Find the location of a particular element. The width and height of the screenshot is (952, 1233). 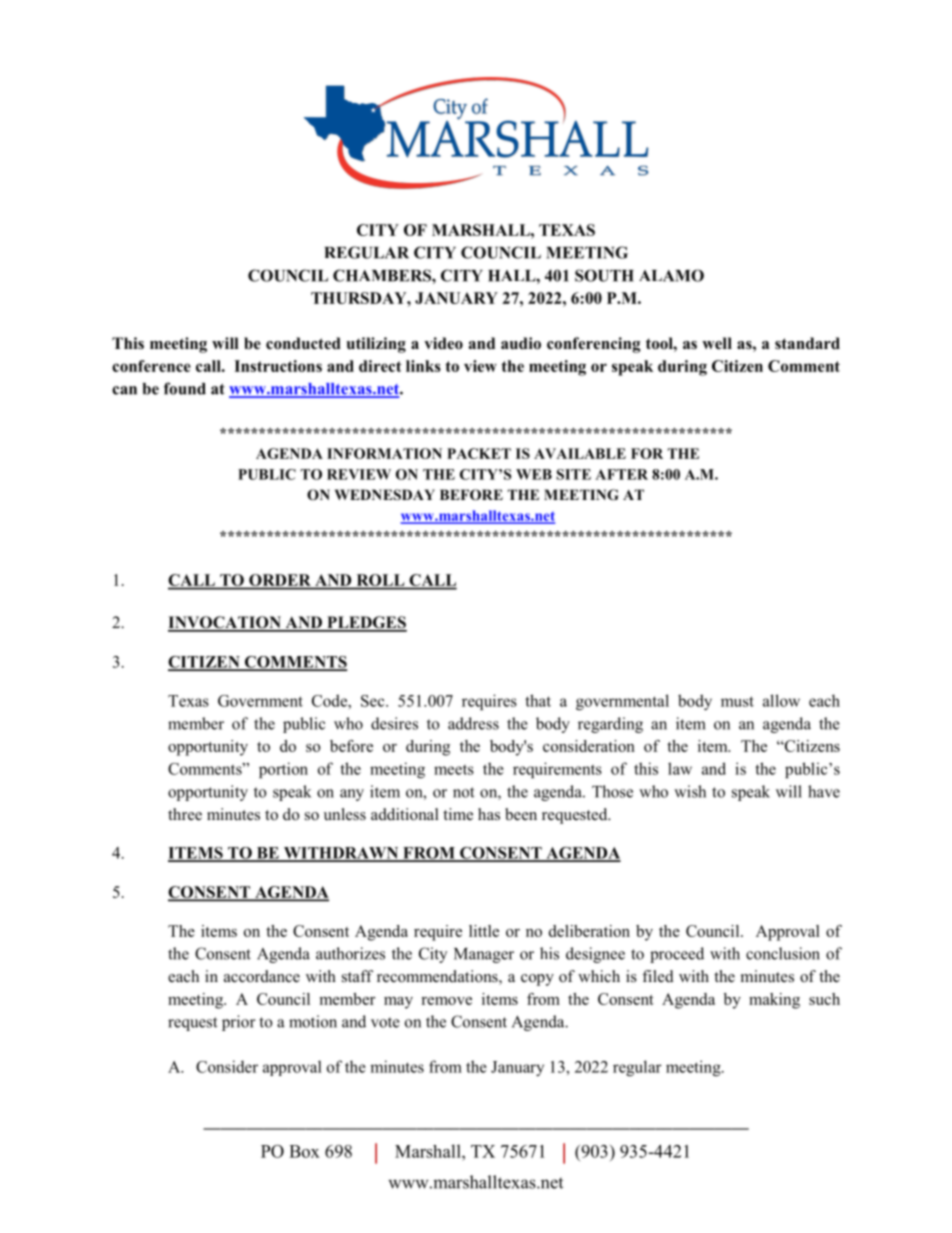

must is located at coordinates (737, 701).
